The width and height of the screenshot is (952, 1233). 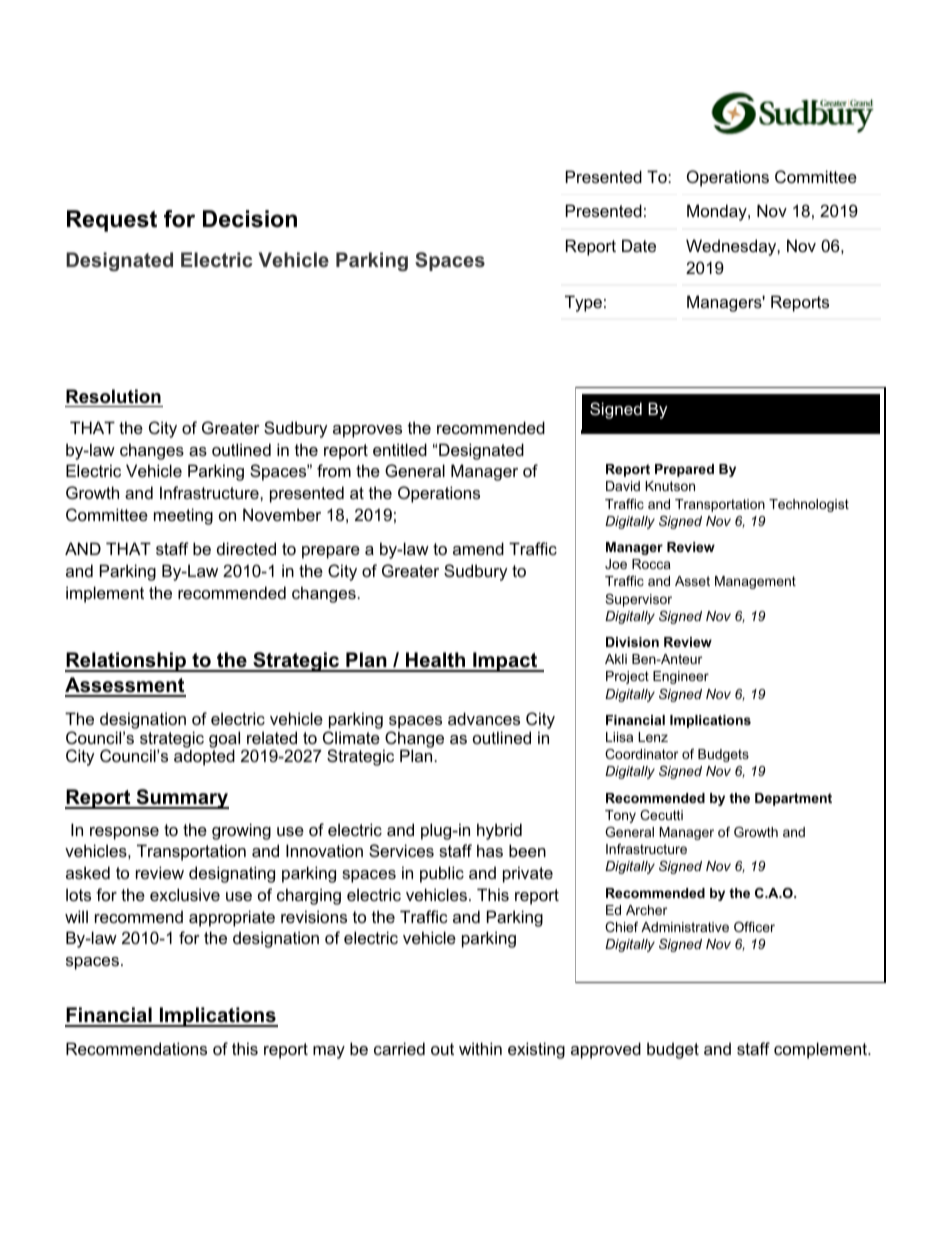 I want to click on within, so click(x=480, y=1048).
